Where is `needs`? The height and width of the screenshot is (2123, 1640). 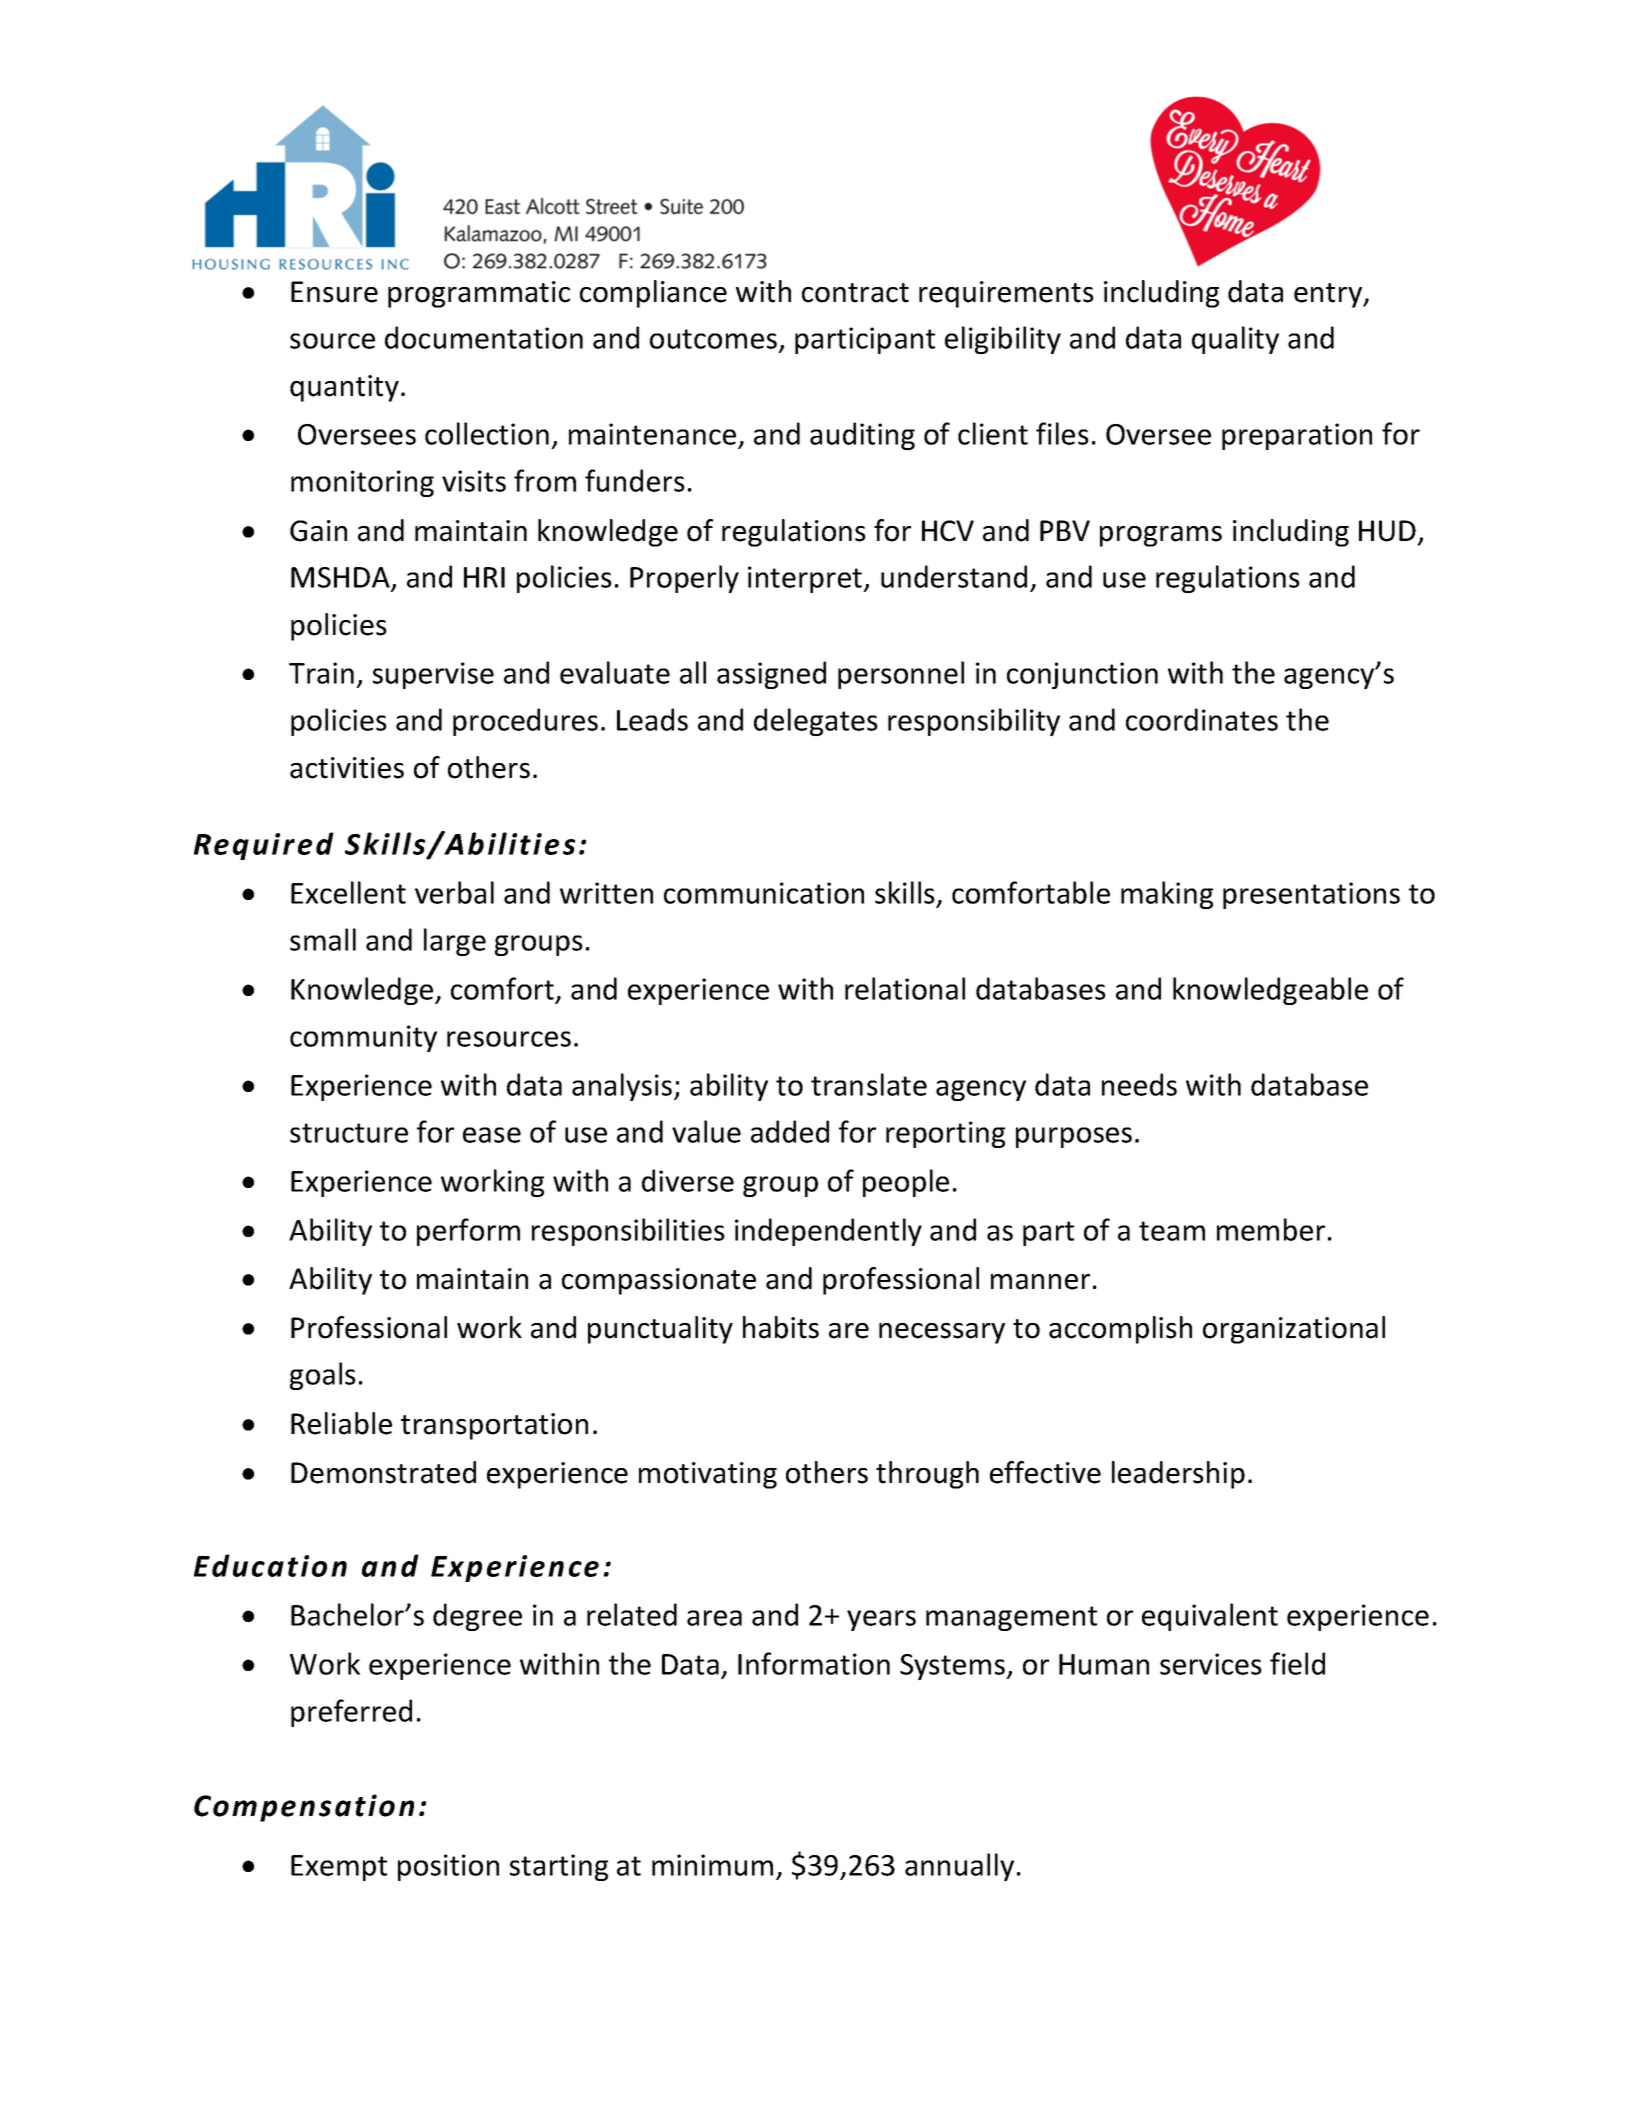 needs is located at coordinates (1139, 1084).
